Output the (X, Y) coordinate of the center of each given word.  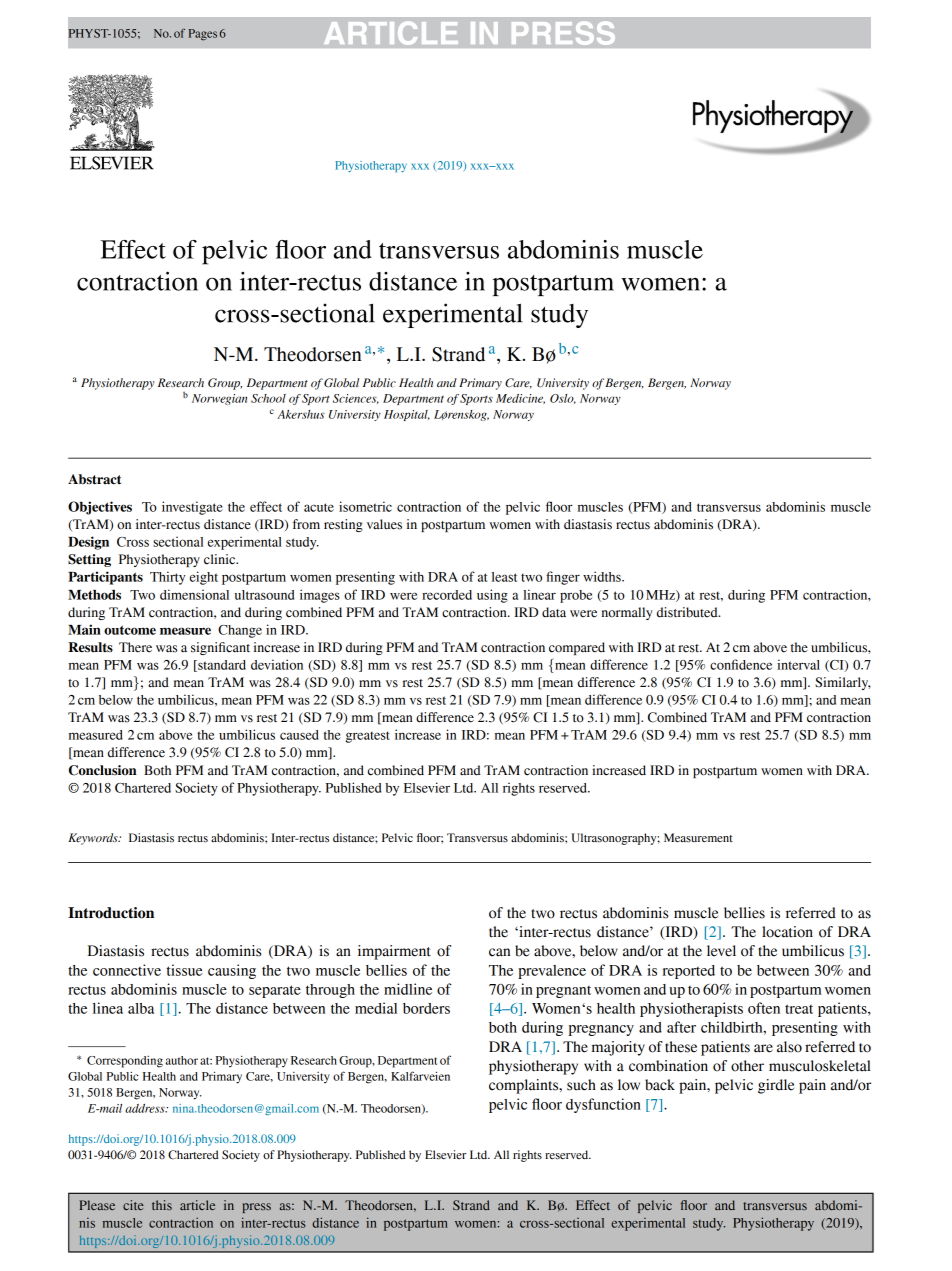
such (581, 1085)
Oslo (563, 399)
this (162, 1205)
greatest (367, 737)
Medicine (520, 399)
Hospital (407, 415)
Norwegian (220, 399)
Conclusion (103, 770)
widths (603, 576)
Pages (203, 35)
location (787, 932)
